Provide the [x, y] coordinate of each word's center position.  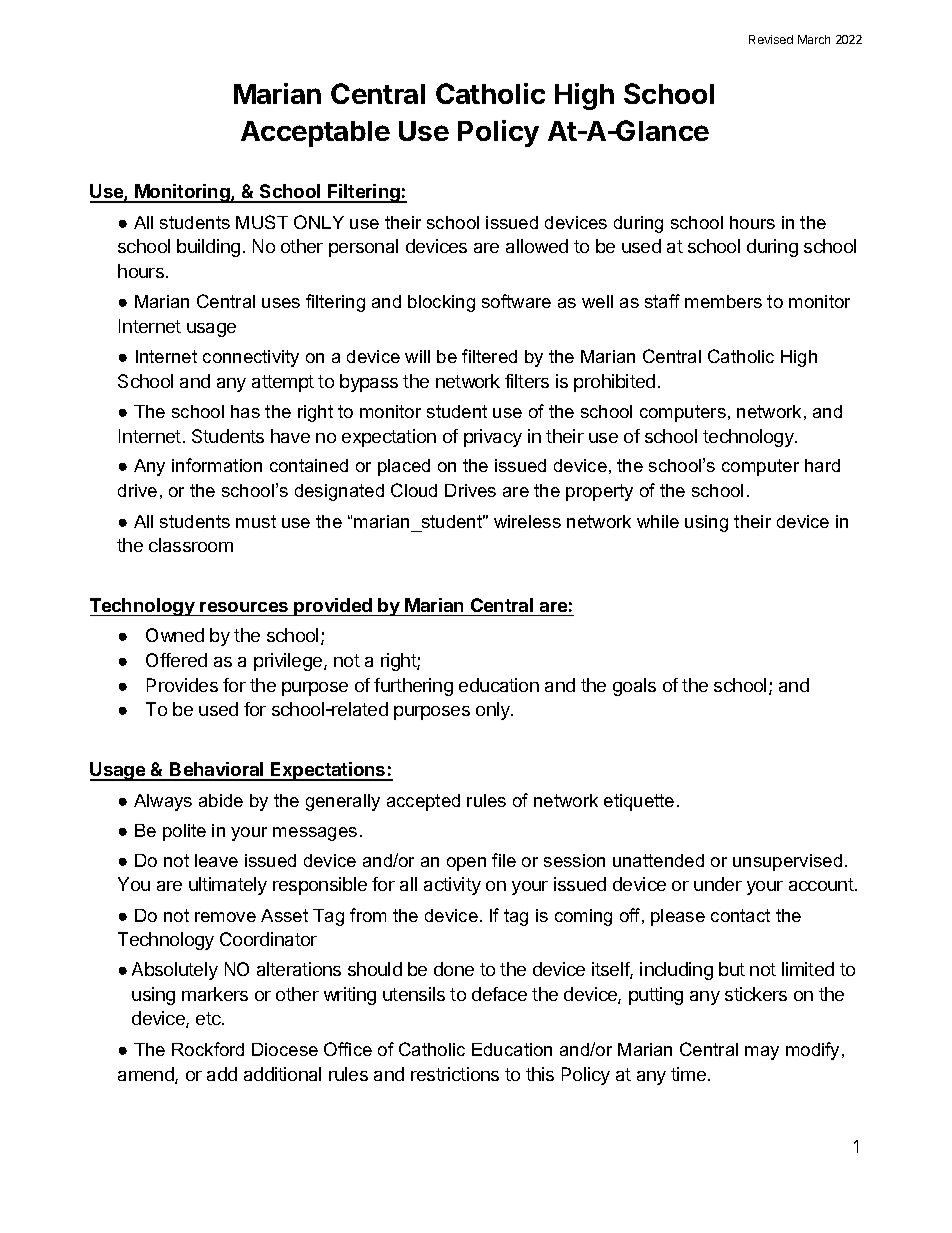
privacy [493, 438]
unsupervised [787, 862]
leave [216, 860]
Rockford [208, 1049]
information [217, 465]
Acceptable [315, 134]
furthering [413, 687]
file [504, 860]
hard [822, 465]
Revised [771, 39]
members [723, 301]
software [516, 301]
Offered [176, 660]
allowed [537, 246]
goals [634, 687]
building [208, 248]
